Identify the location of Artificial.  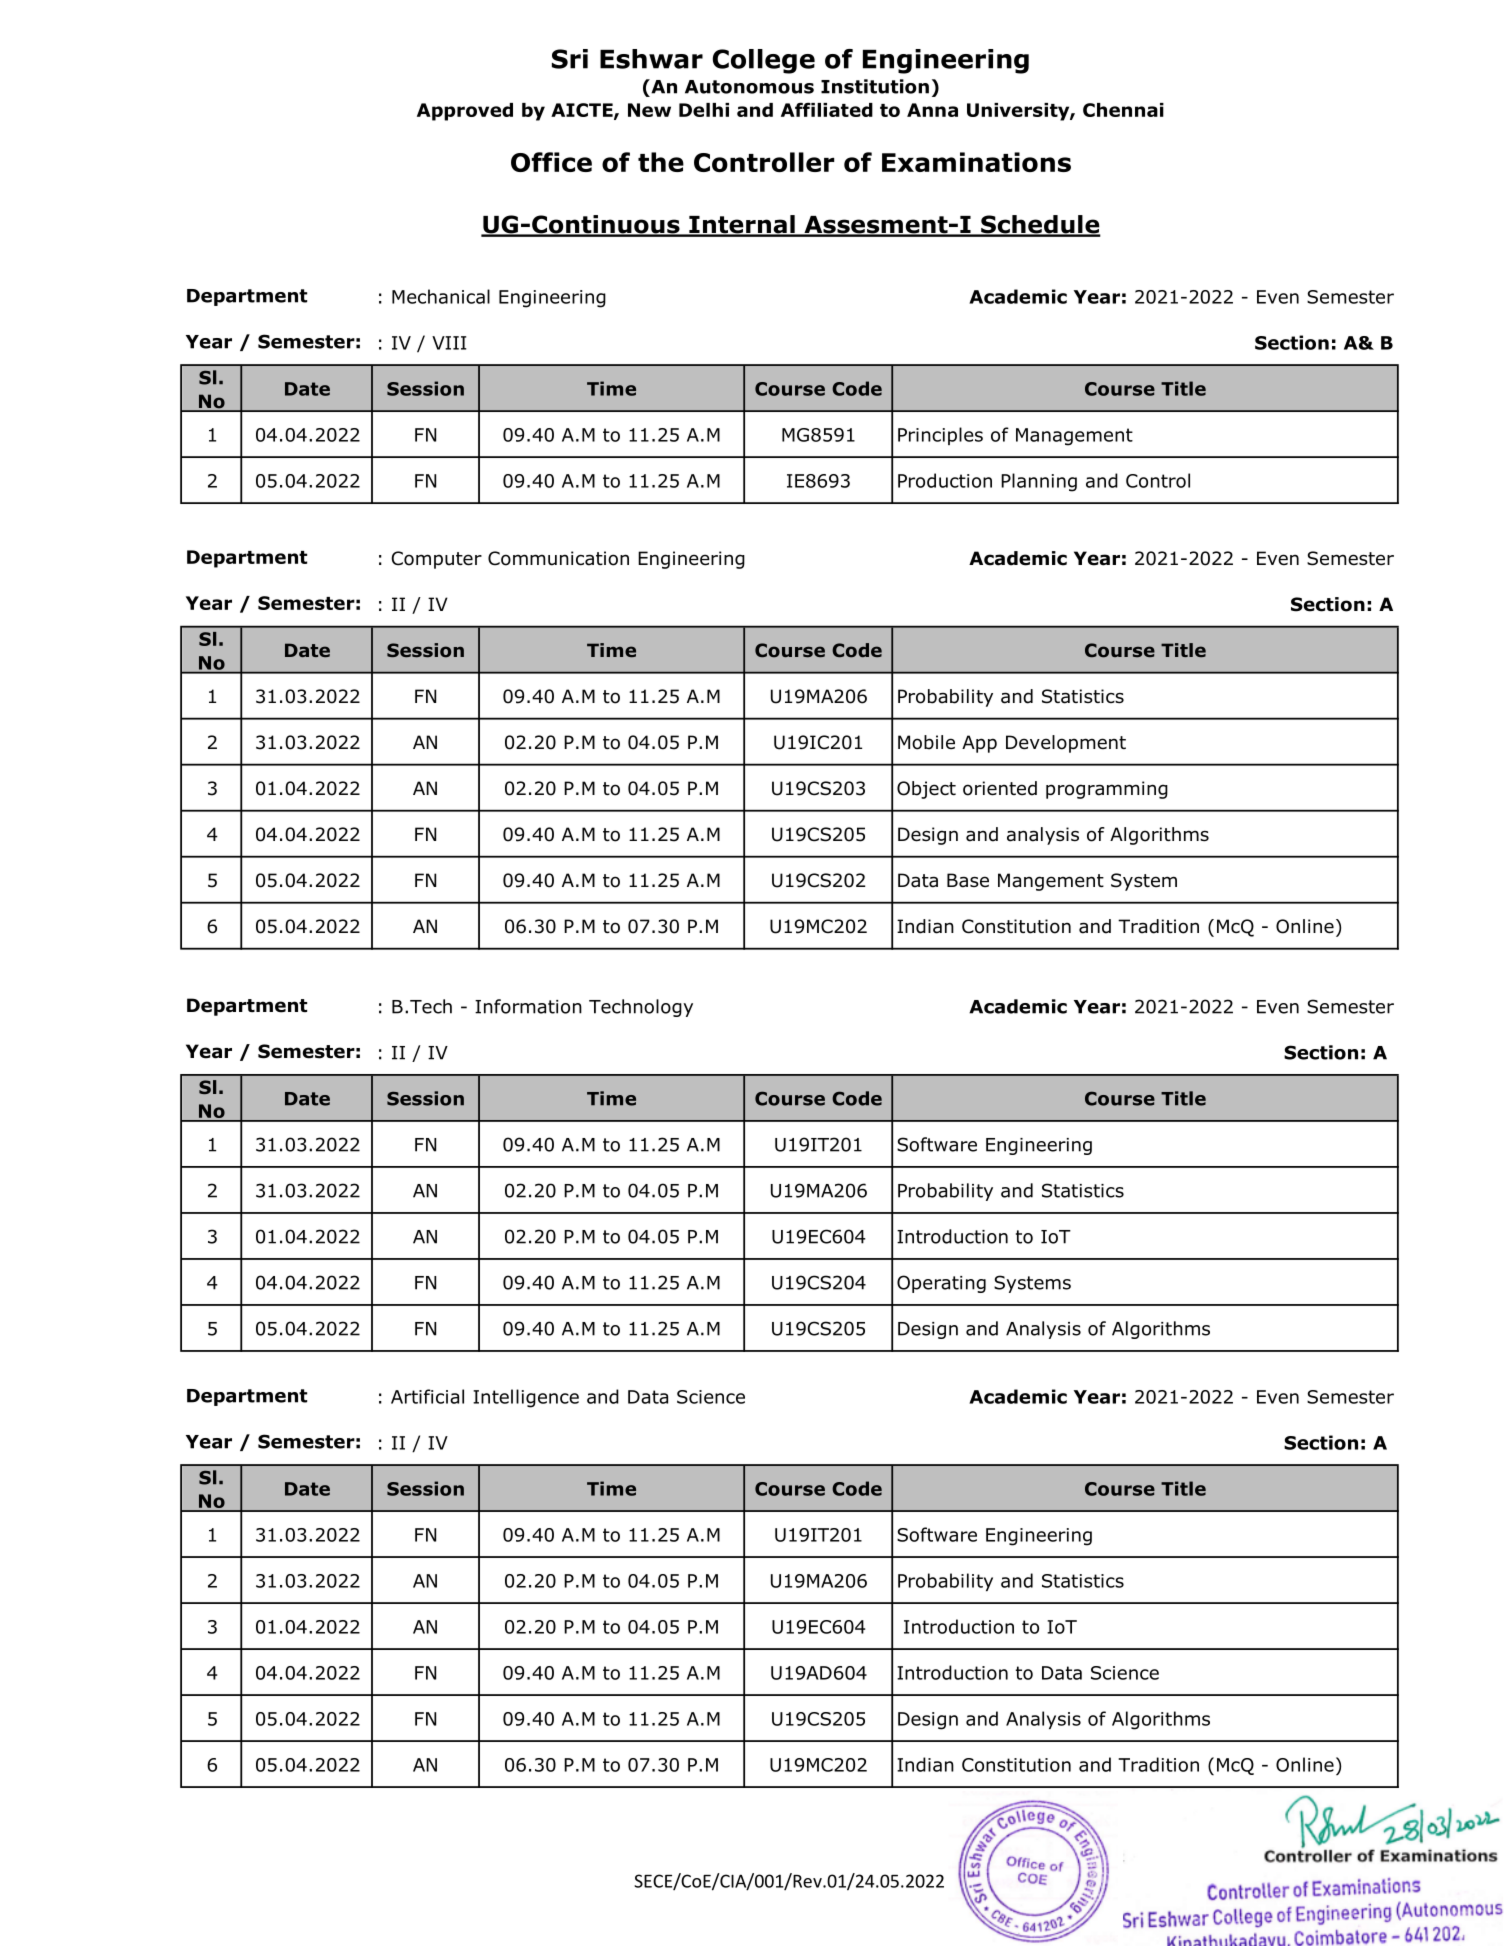
(427, 1396).
